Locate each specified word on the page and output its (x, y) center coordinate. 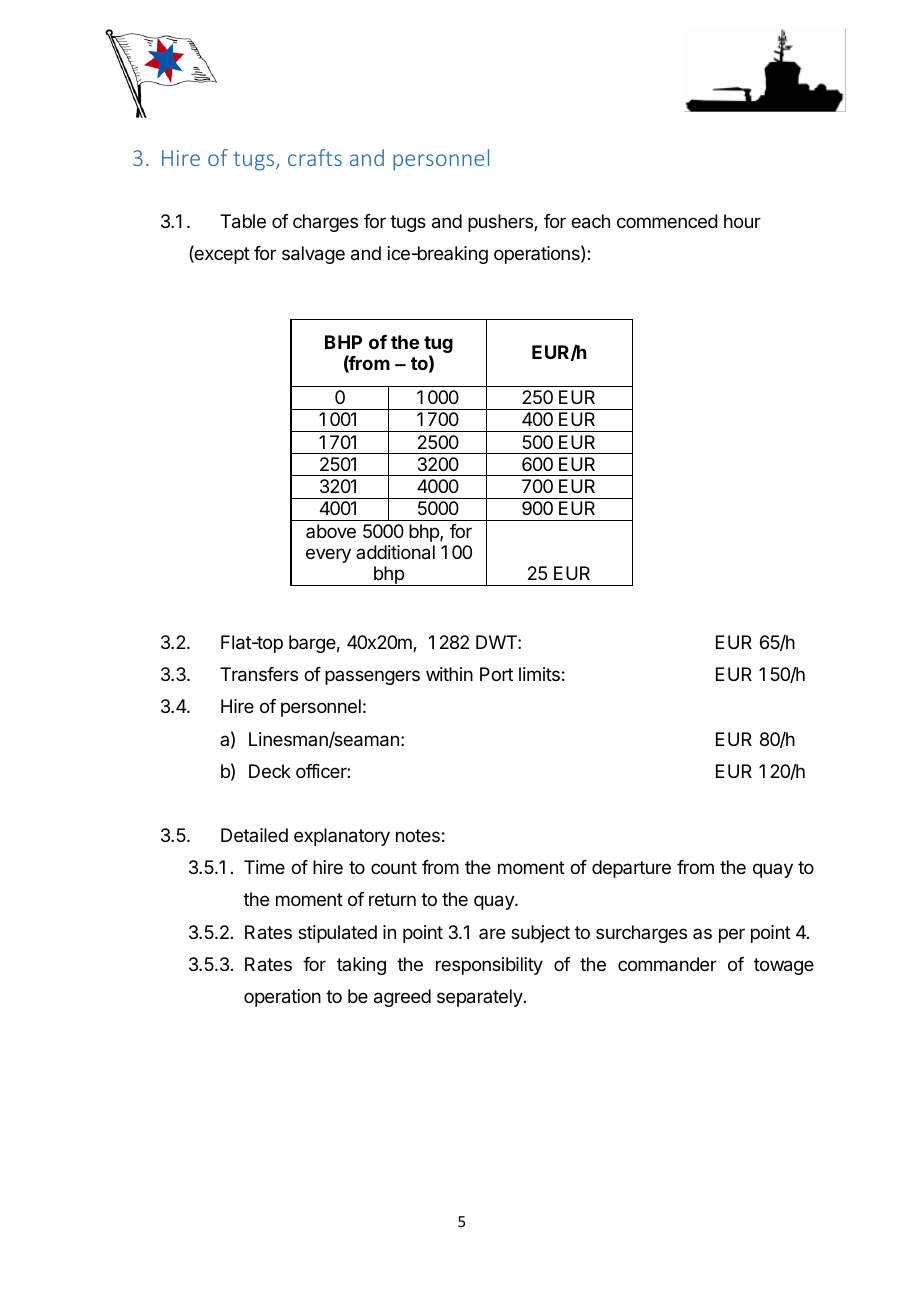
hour (742, 221)
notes (418, 835)
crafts (315, 157)
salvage (313, 255)
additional (395, 552)
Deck (270, 771)
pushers (501, 223)
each (590, 221)
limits (539, 674)
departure (631, 869)
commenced (667, 221)
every (328, 555)
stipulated (337, 934)
